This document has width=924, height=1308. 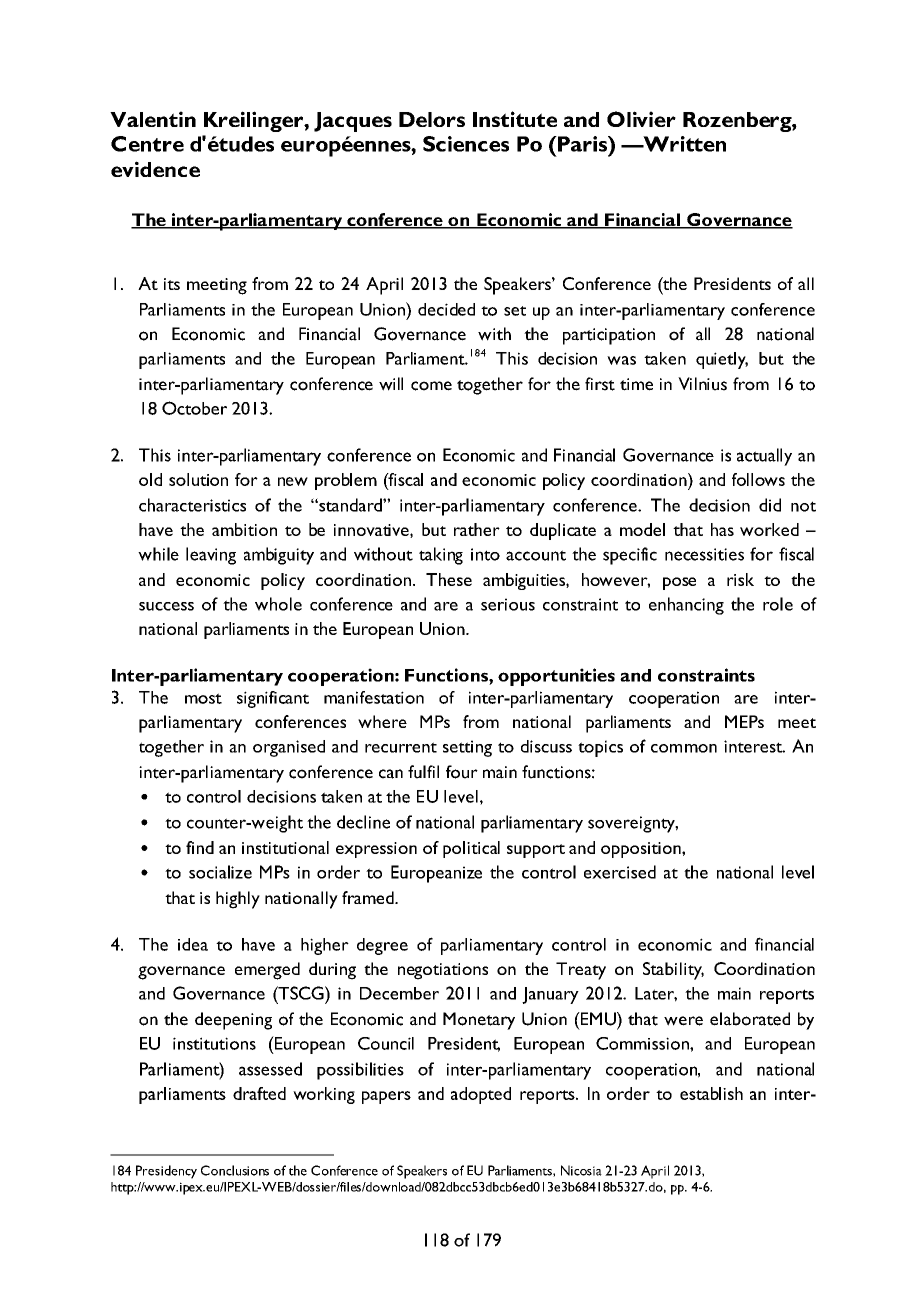 What do you see at coordinates (198, 479) in the document?
I see `solution` at bounding box center [198, 479].
